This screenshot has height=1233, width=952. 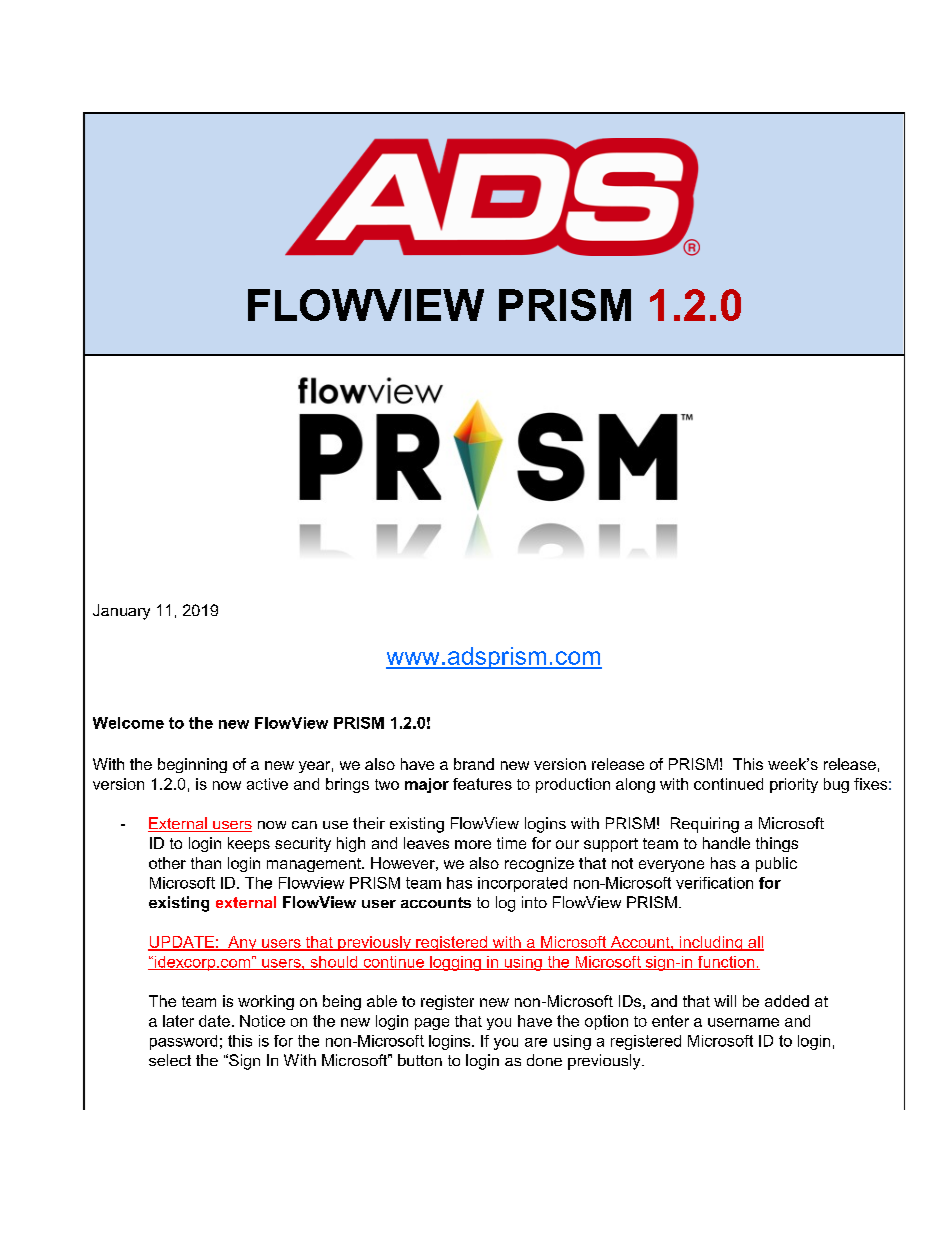 I want to click on password, so click(x=183, y=1042).
